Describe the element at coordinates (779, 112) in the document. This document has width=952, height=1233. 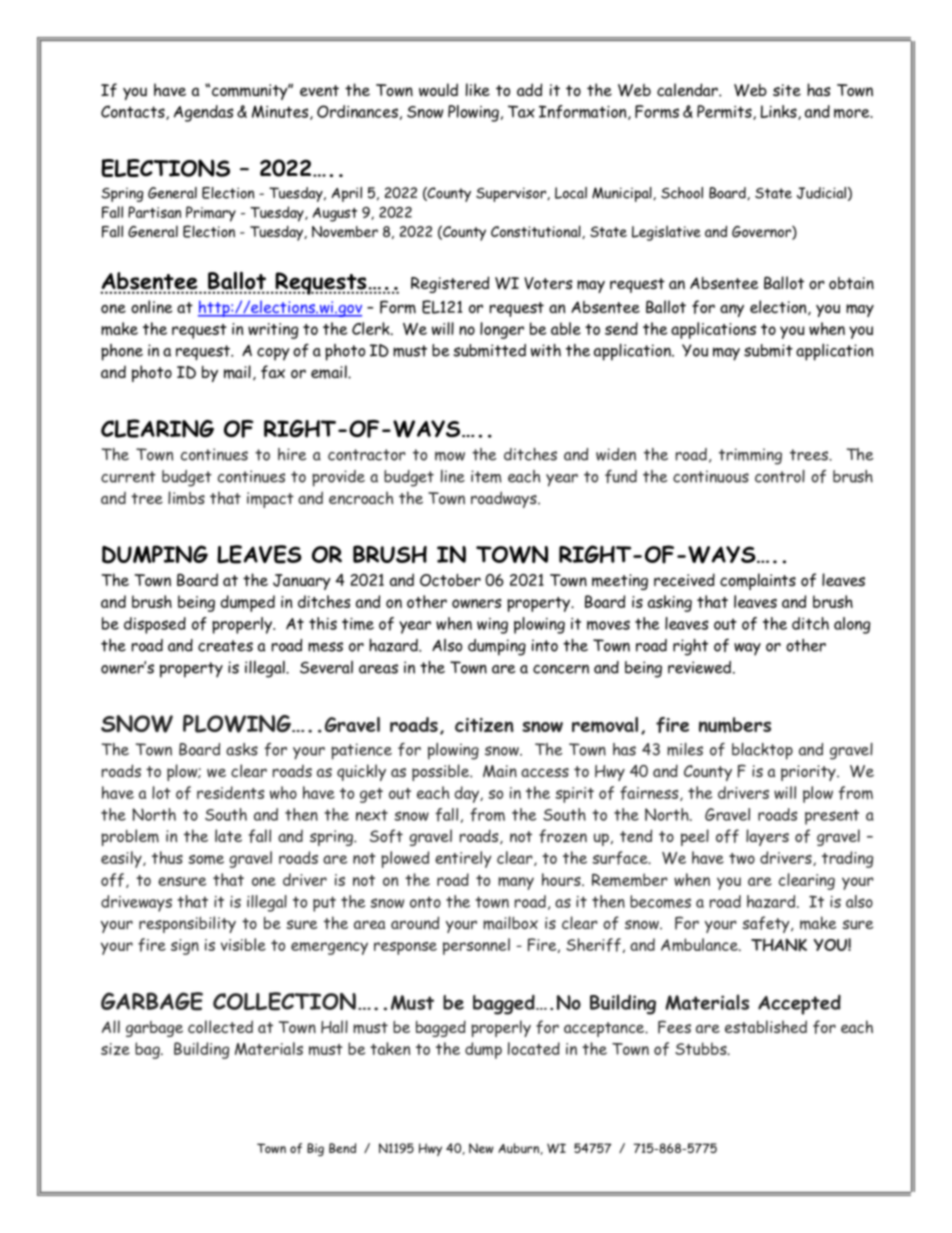
I see `Links` at that location.
